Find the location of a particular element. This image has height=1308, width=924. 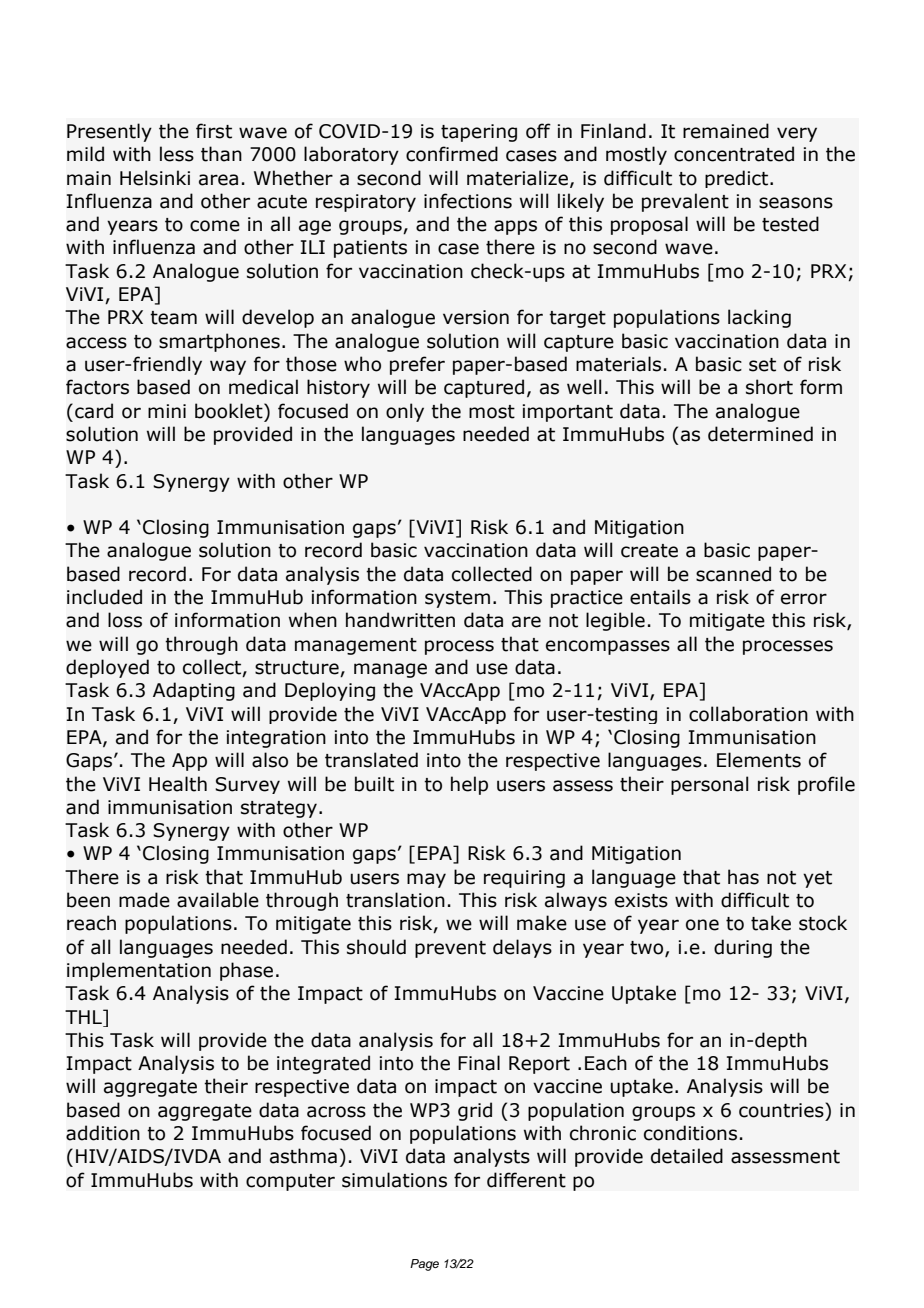

included is located at coordinates (104, 597).
